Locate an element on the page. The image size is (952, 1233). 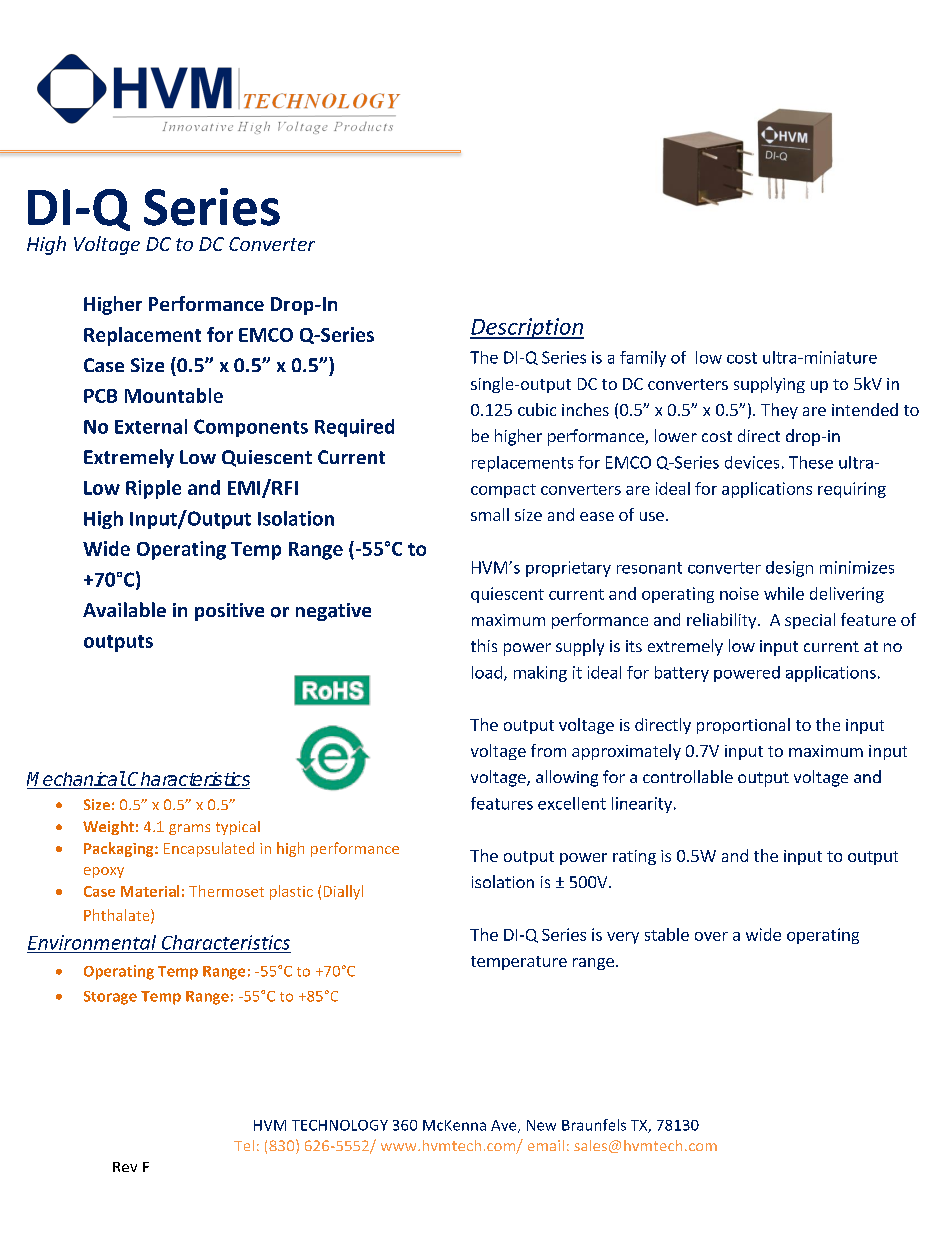
Description is located at coordinates (527, 328).
